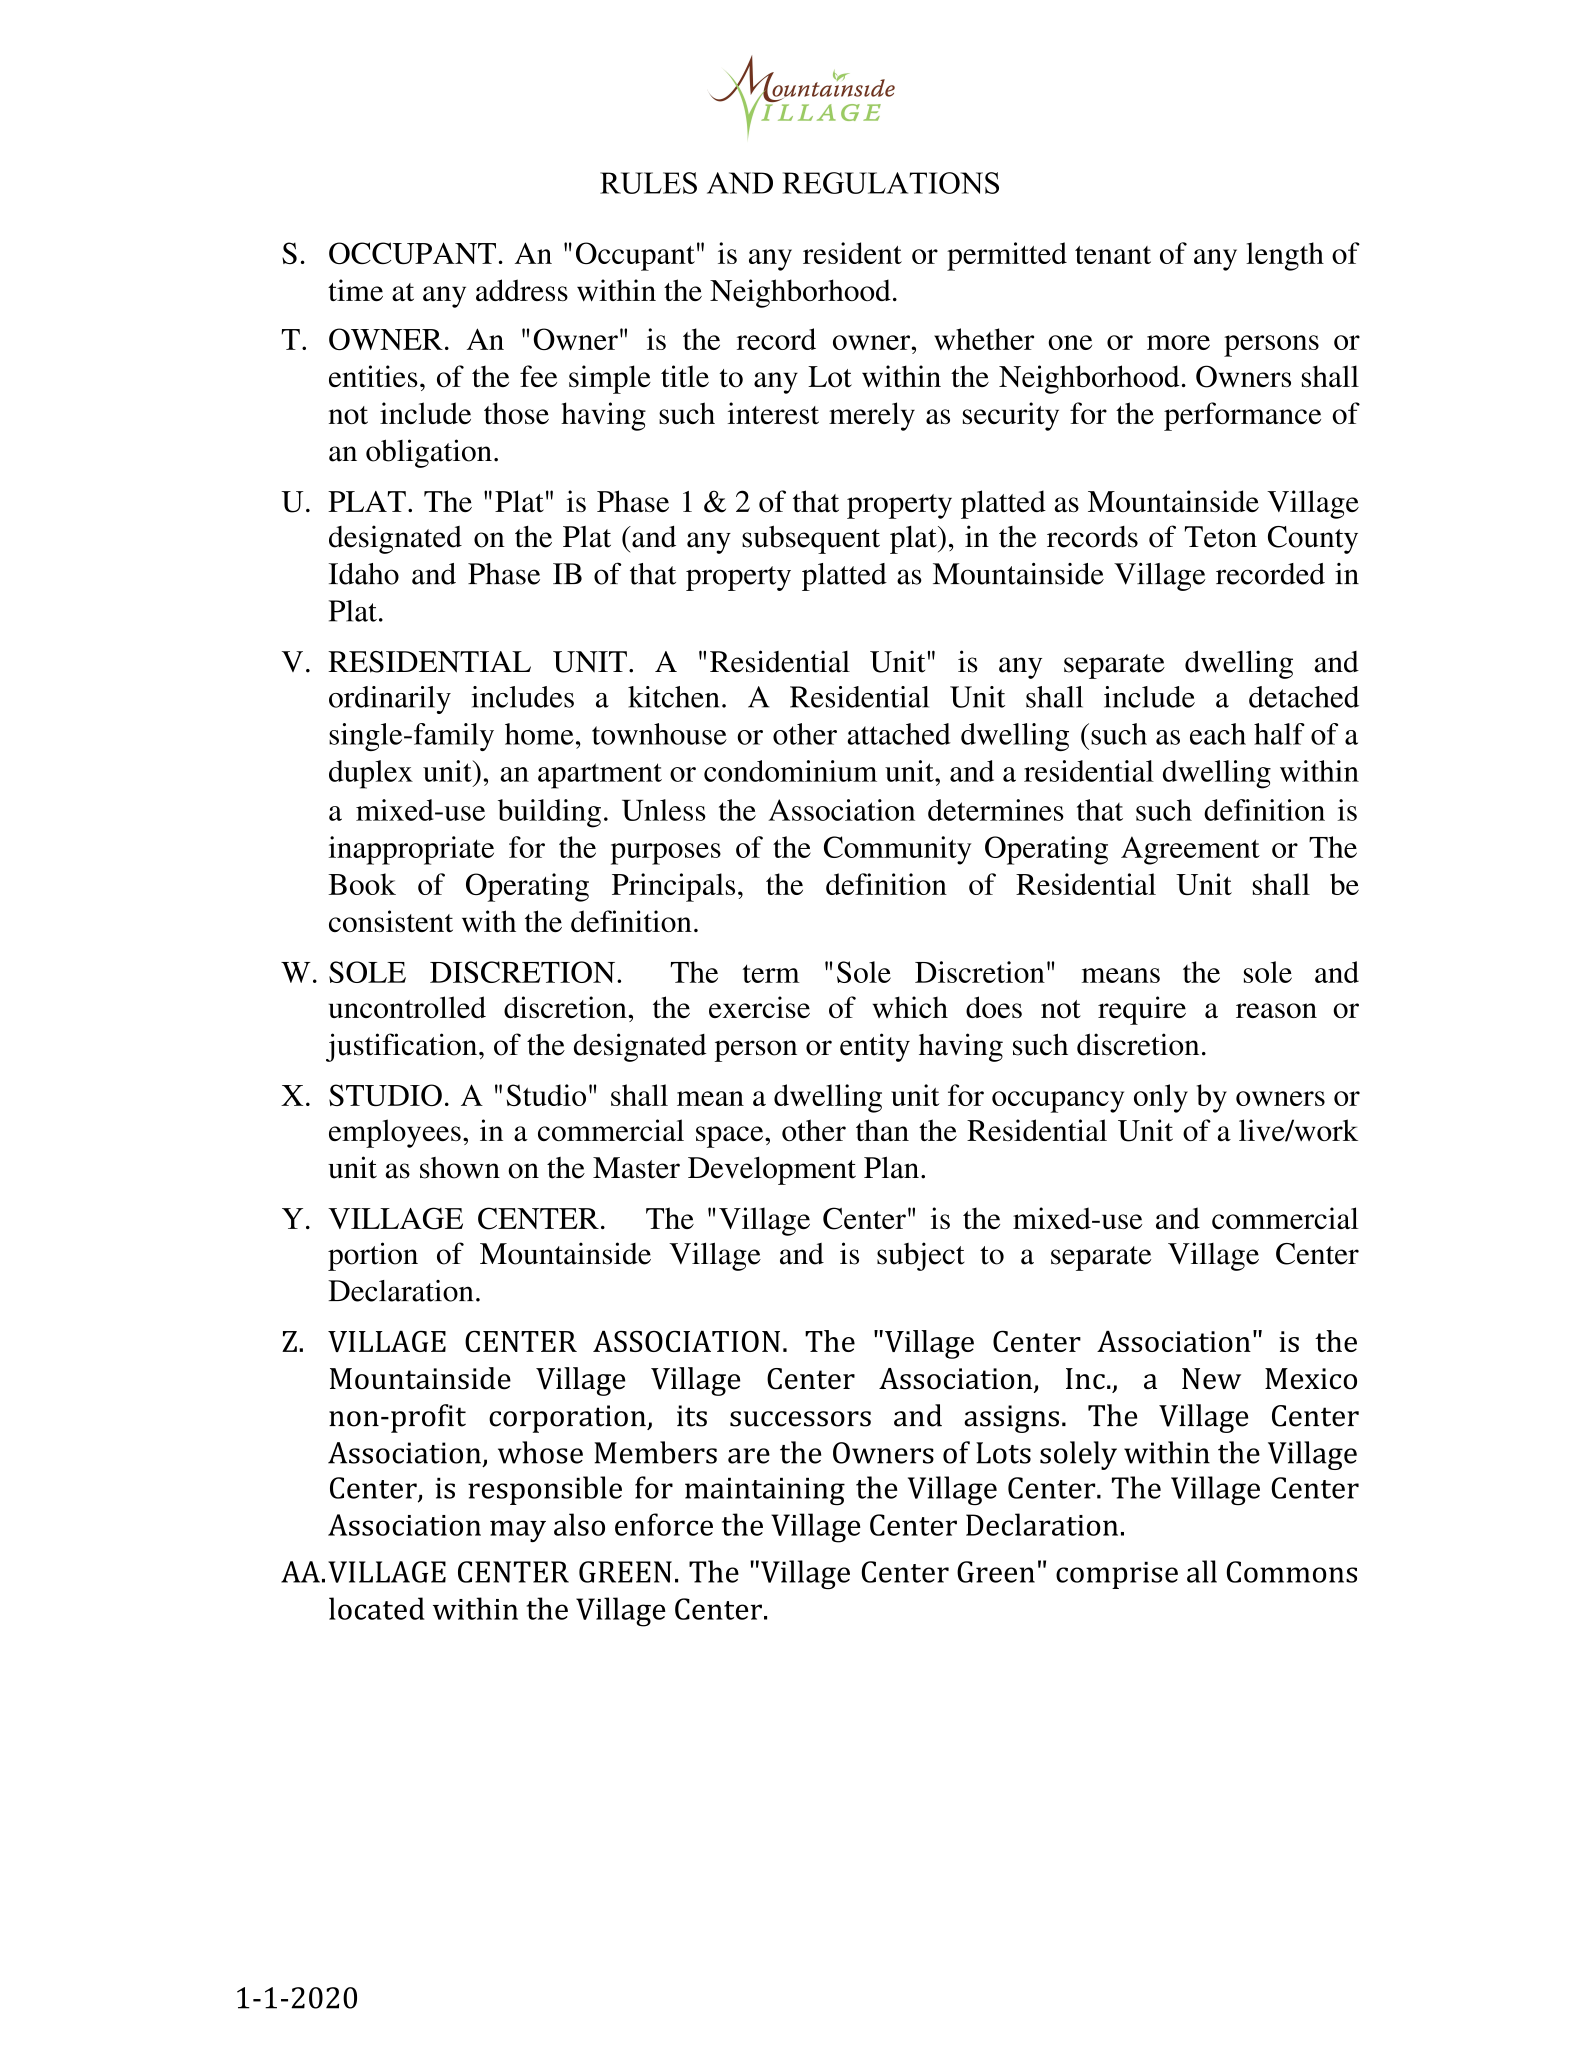  I want to click on tenant, so click(1113, 255).
